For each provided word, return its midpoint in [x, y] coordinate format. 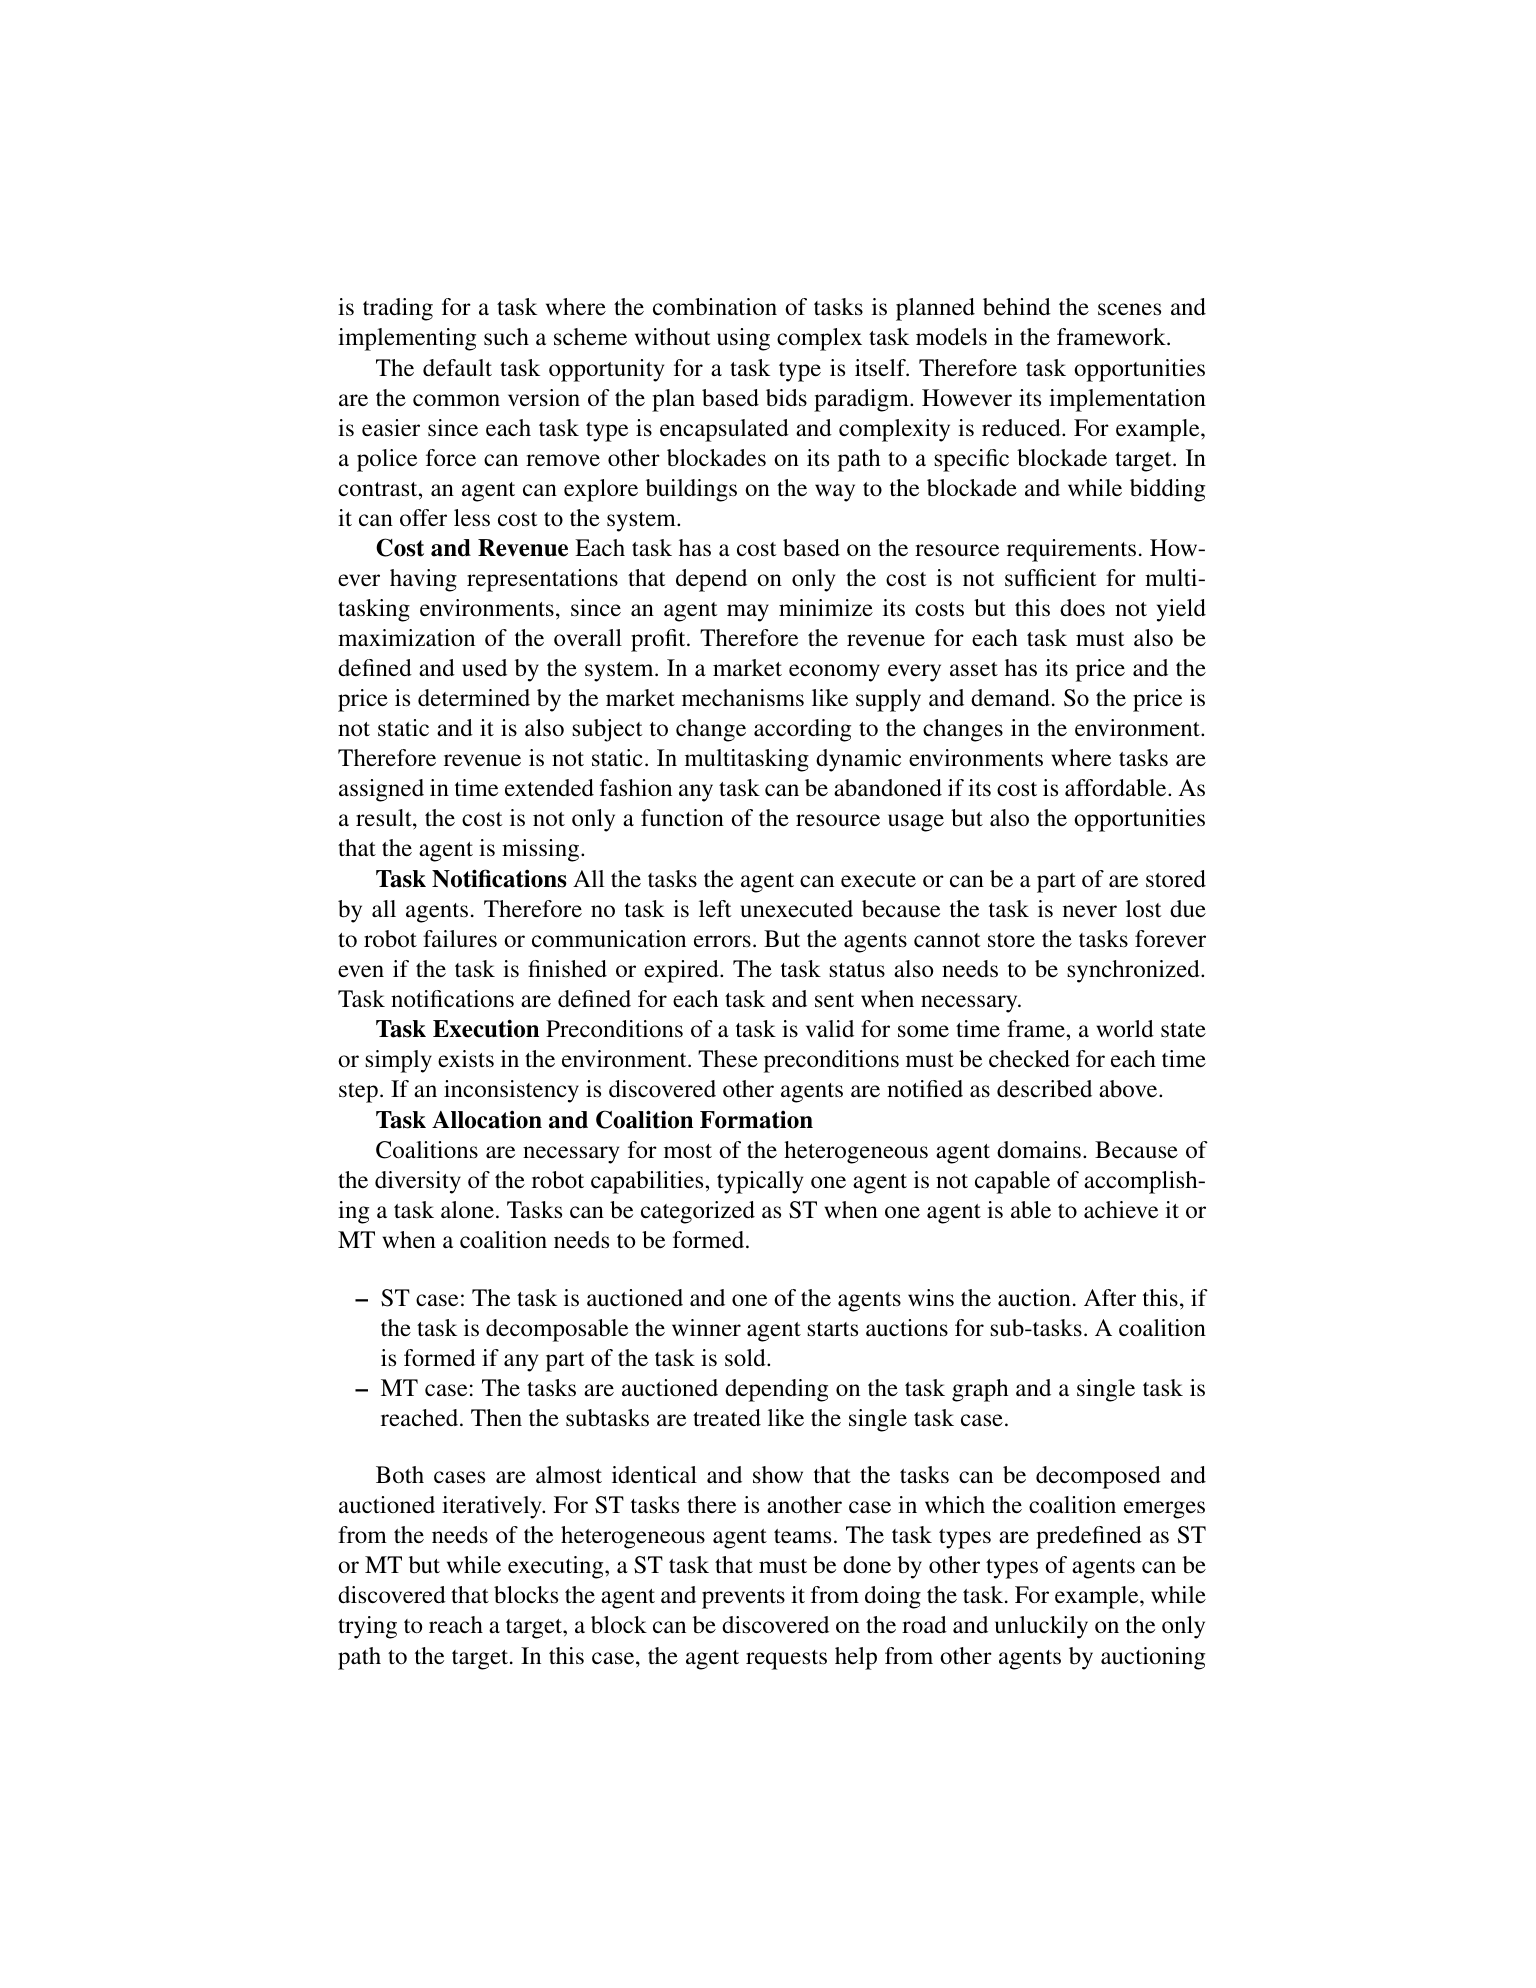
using [743, 339]
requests [786, 1660]
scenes [1129, 309]
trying [367, 1627]
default [457, 368]
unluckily [1041, 1627]
